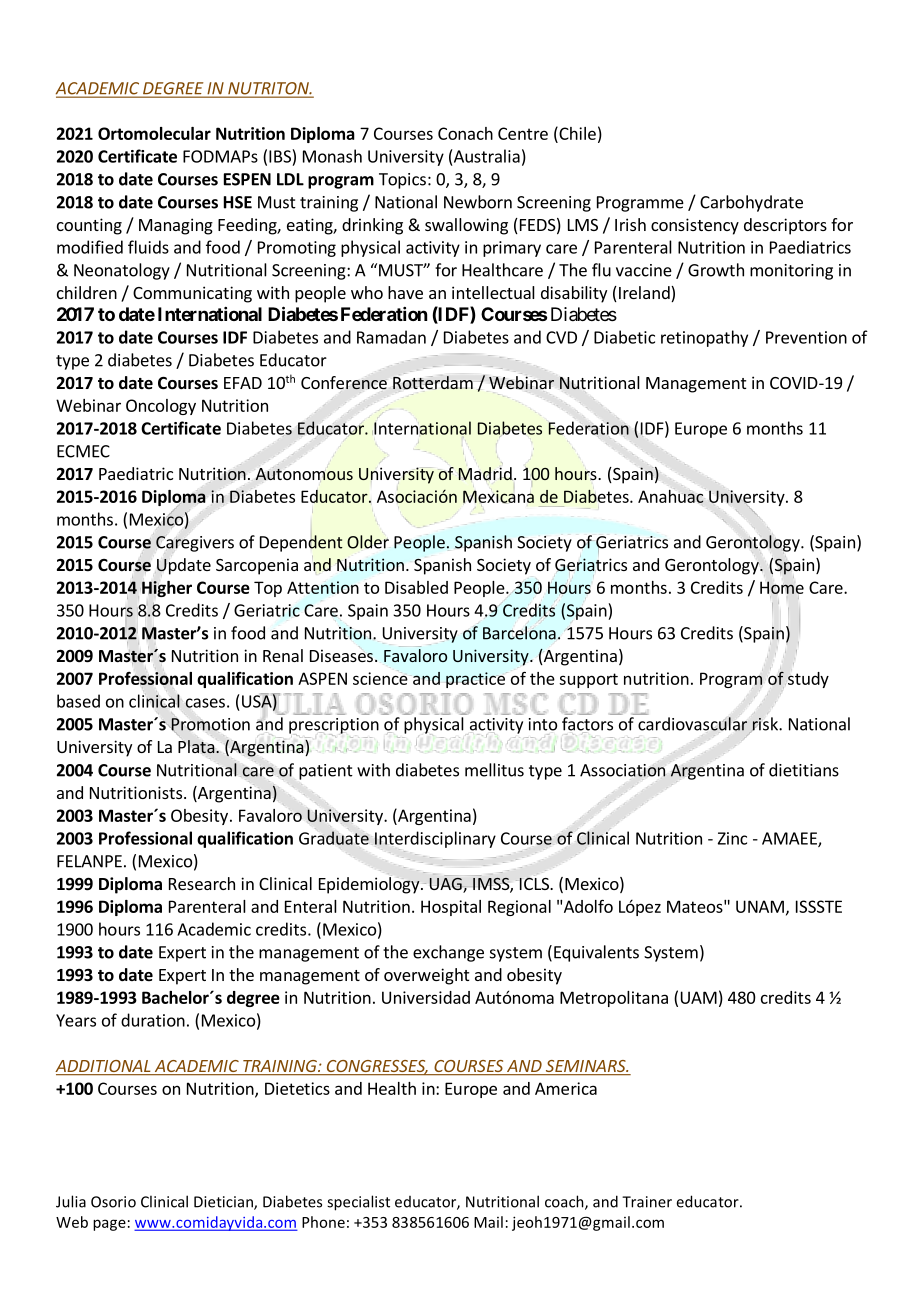 This page has height=1308, width=924. What do you see at coordinates (202, 883) in the page?
I see `Research` at bounding box center [202, 883].
